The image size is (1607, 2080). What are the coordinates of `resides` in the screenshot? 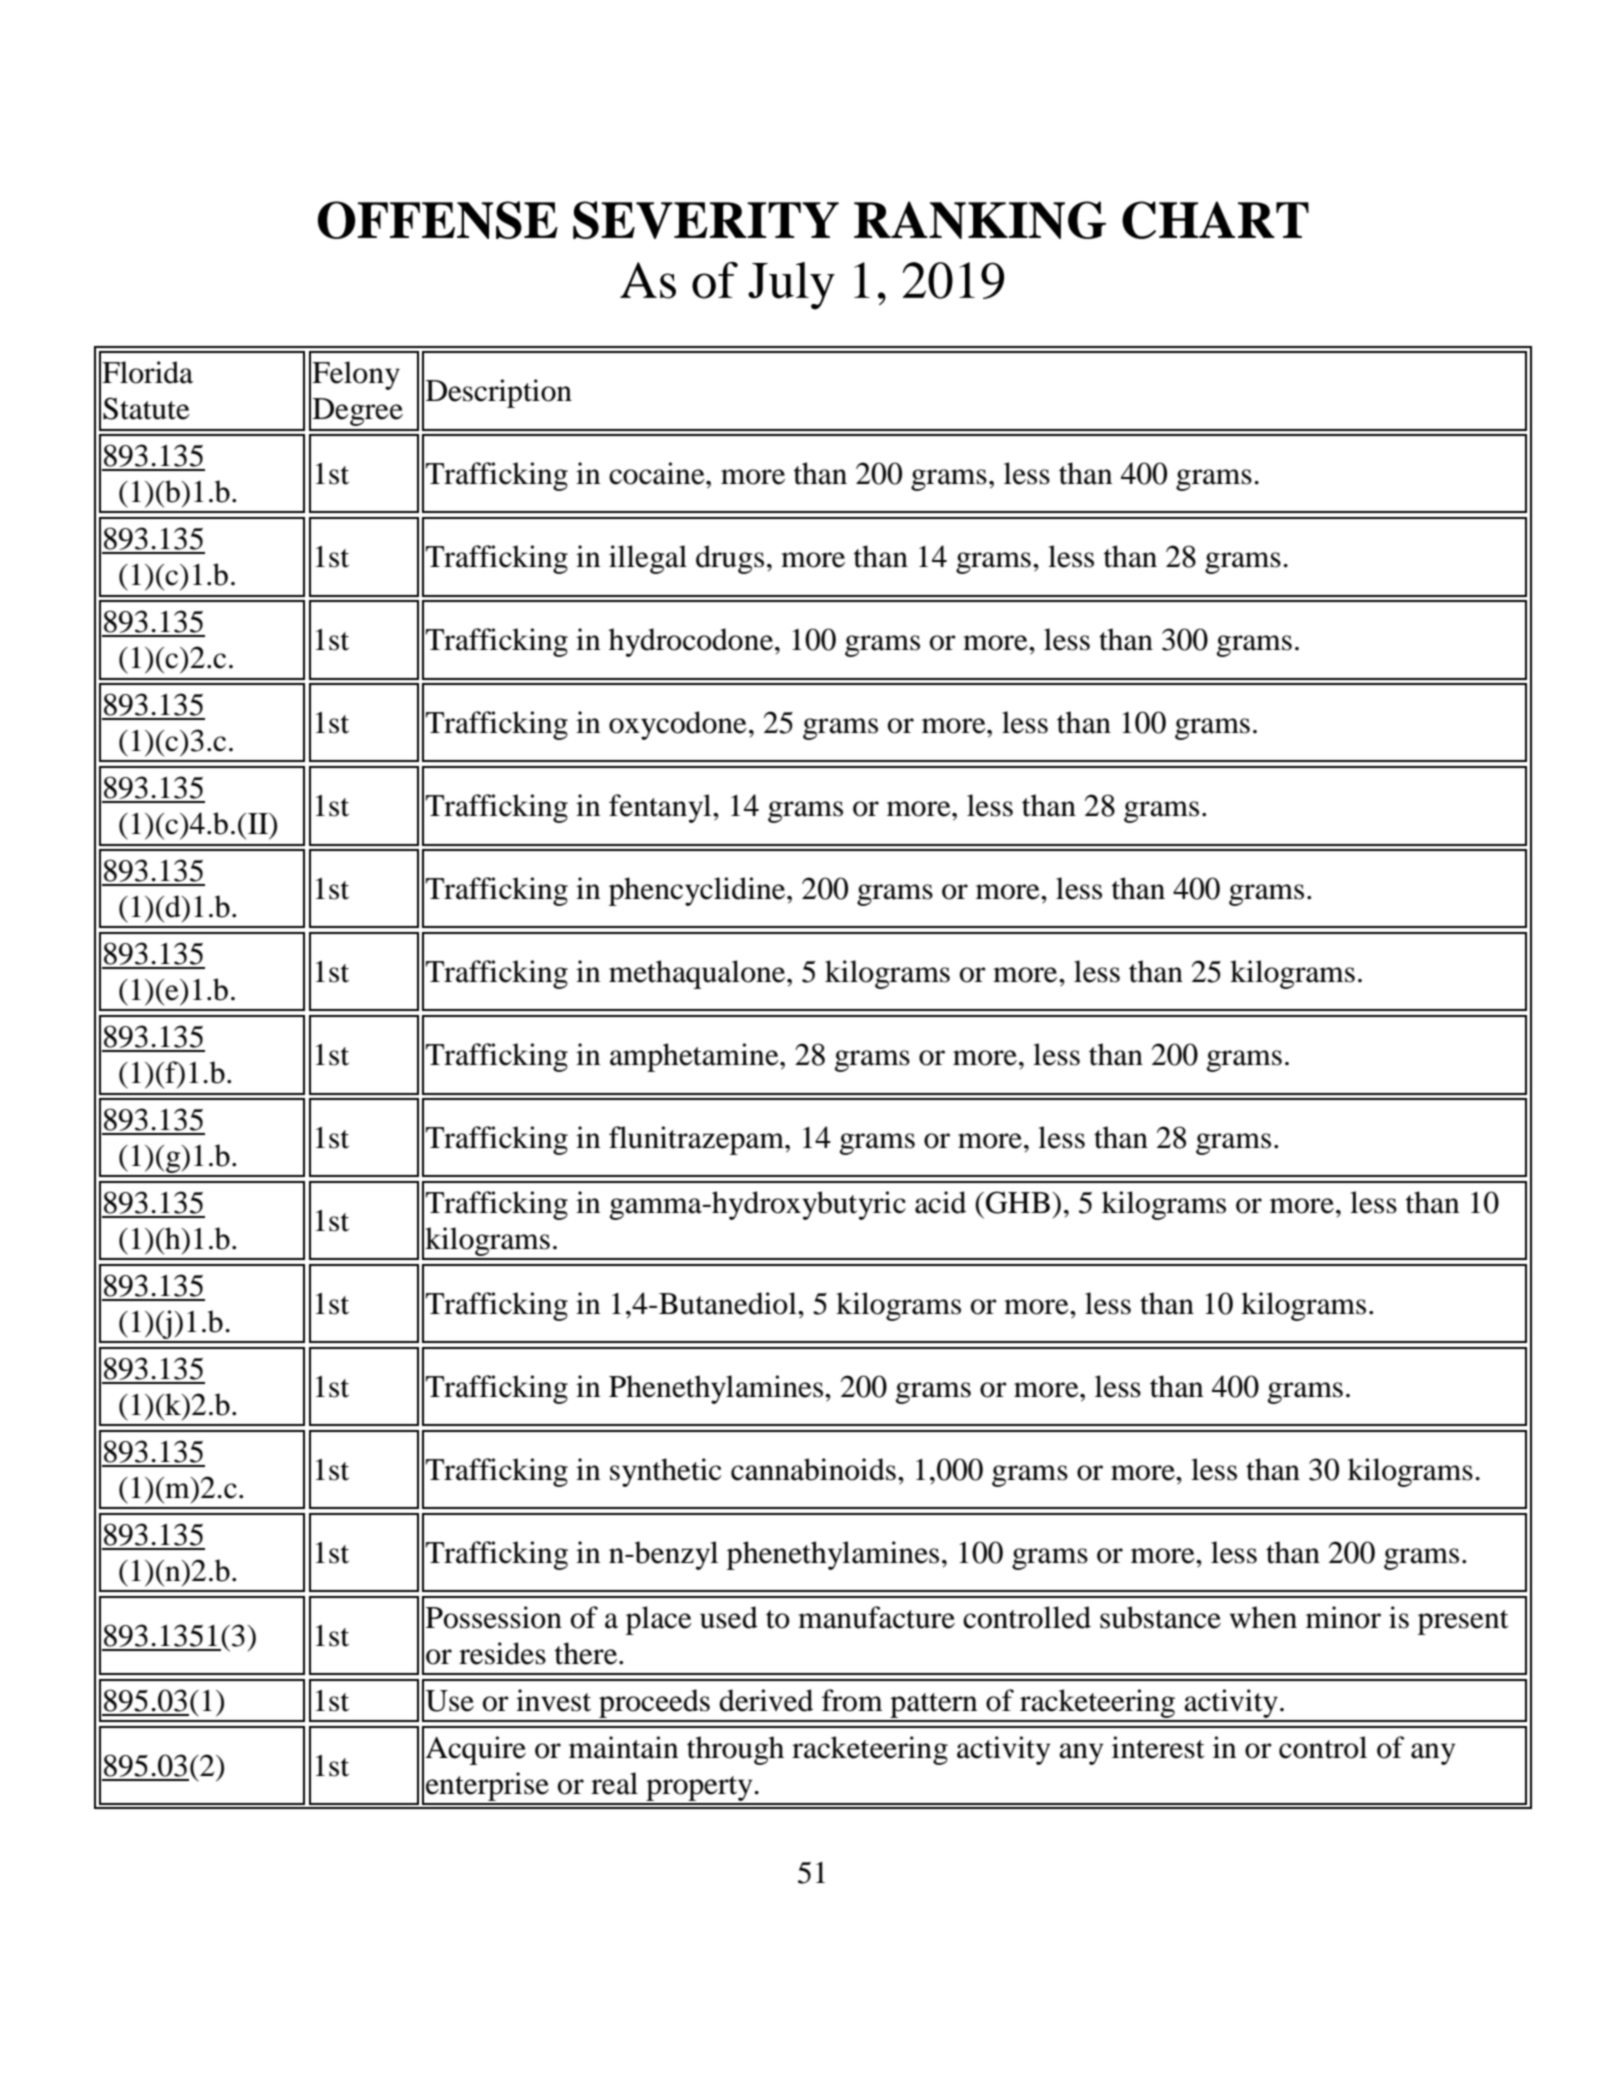 It's located at (502, 1653).
